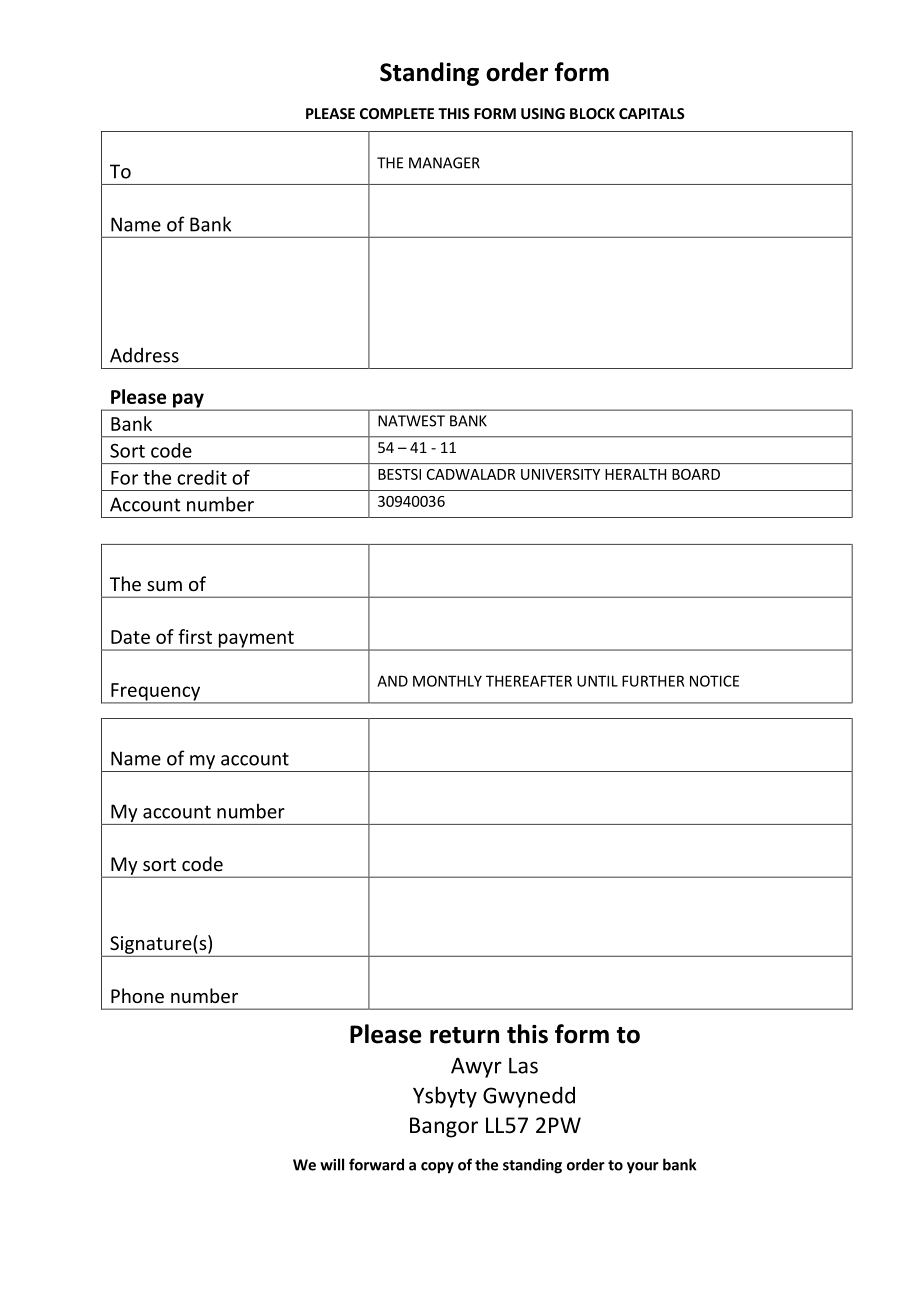 Image resolution: width=924 pixels, height=1301 pixels. I want to click on FURTHER, so click(653, 681).
